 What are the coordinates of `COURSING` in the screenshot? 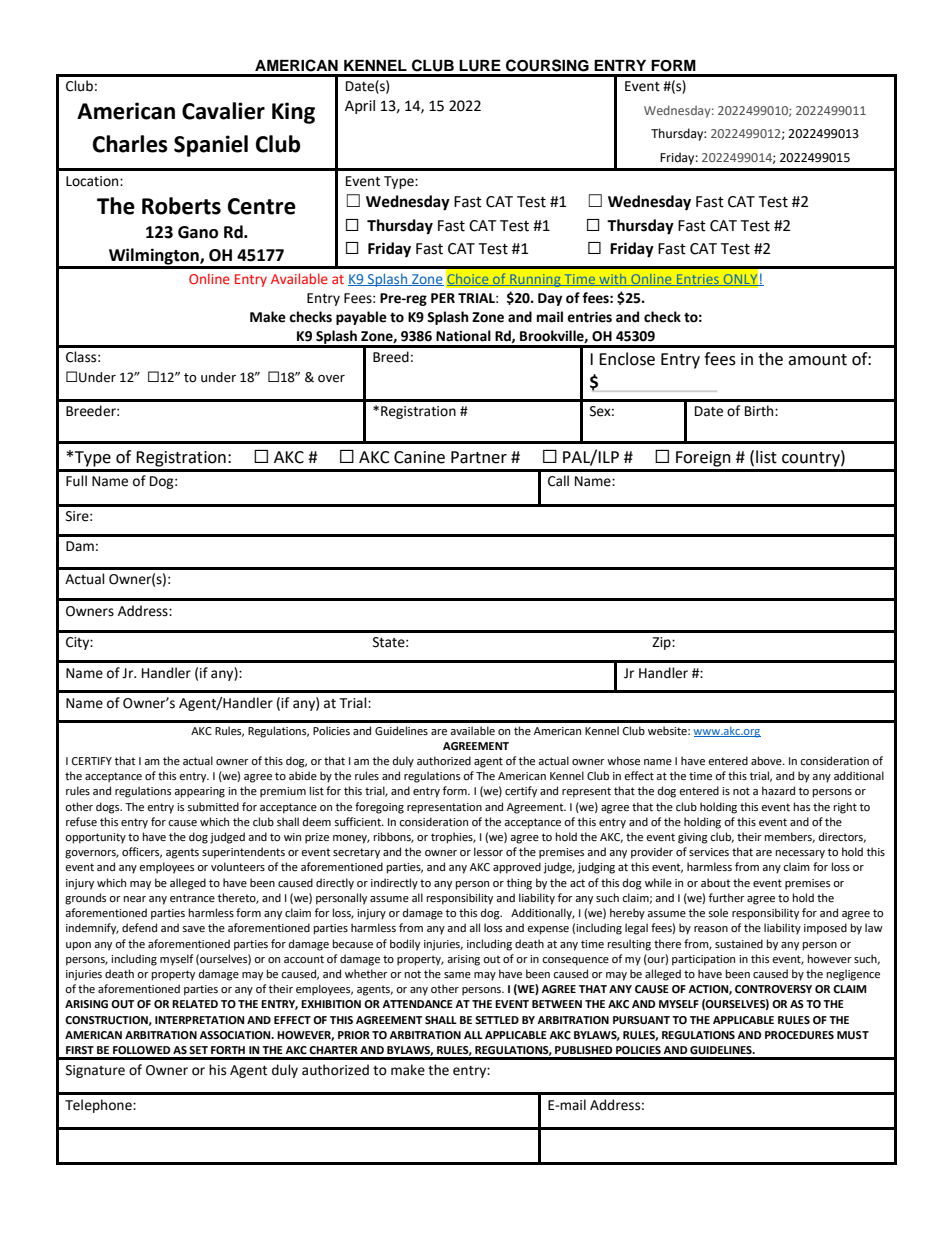 It's located at (547, 65).
